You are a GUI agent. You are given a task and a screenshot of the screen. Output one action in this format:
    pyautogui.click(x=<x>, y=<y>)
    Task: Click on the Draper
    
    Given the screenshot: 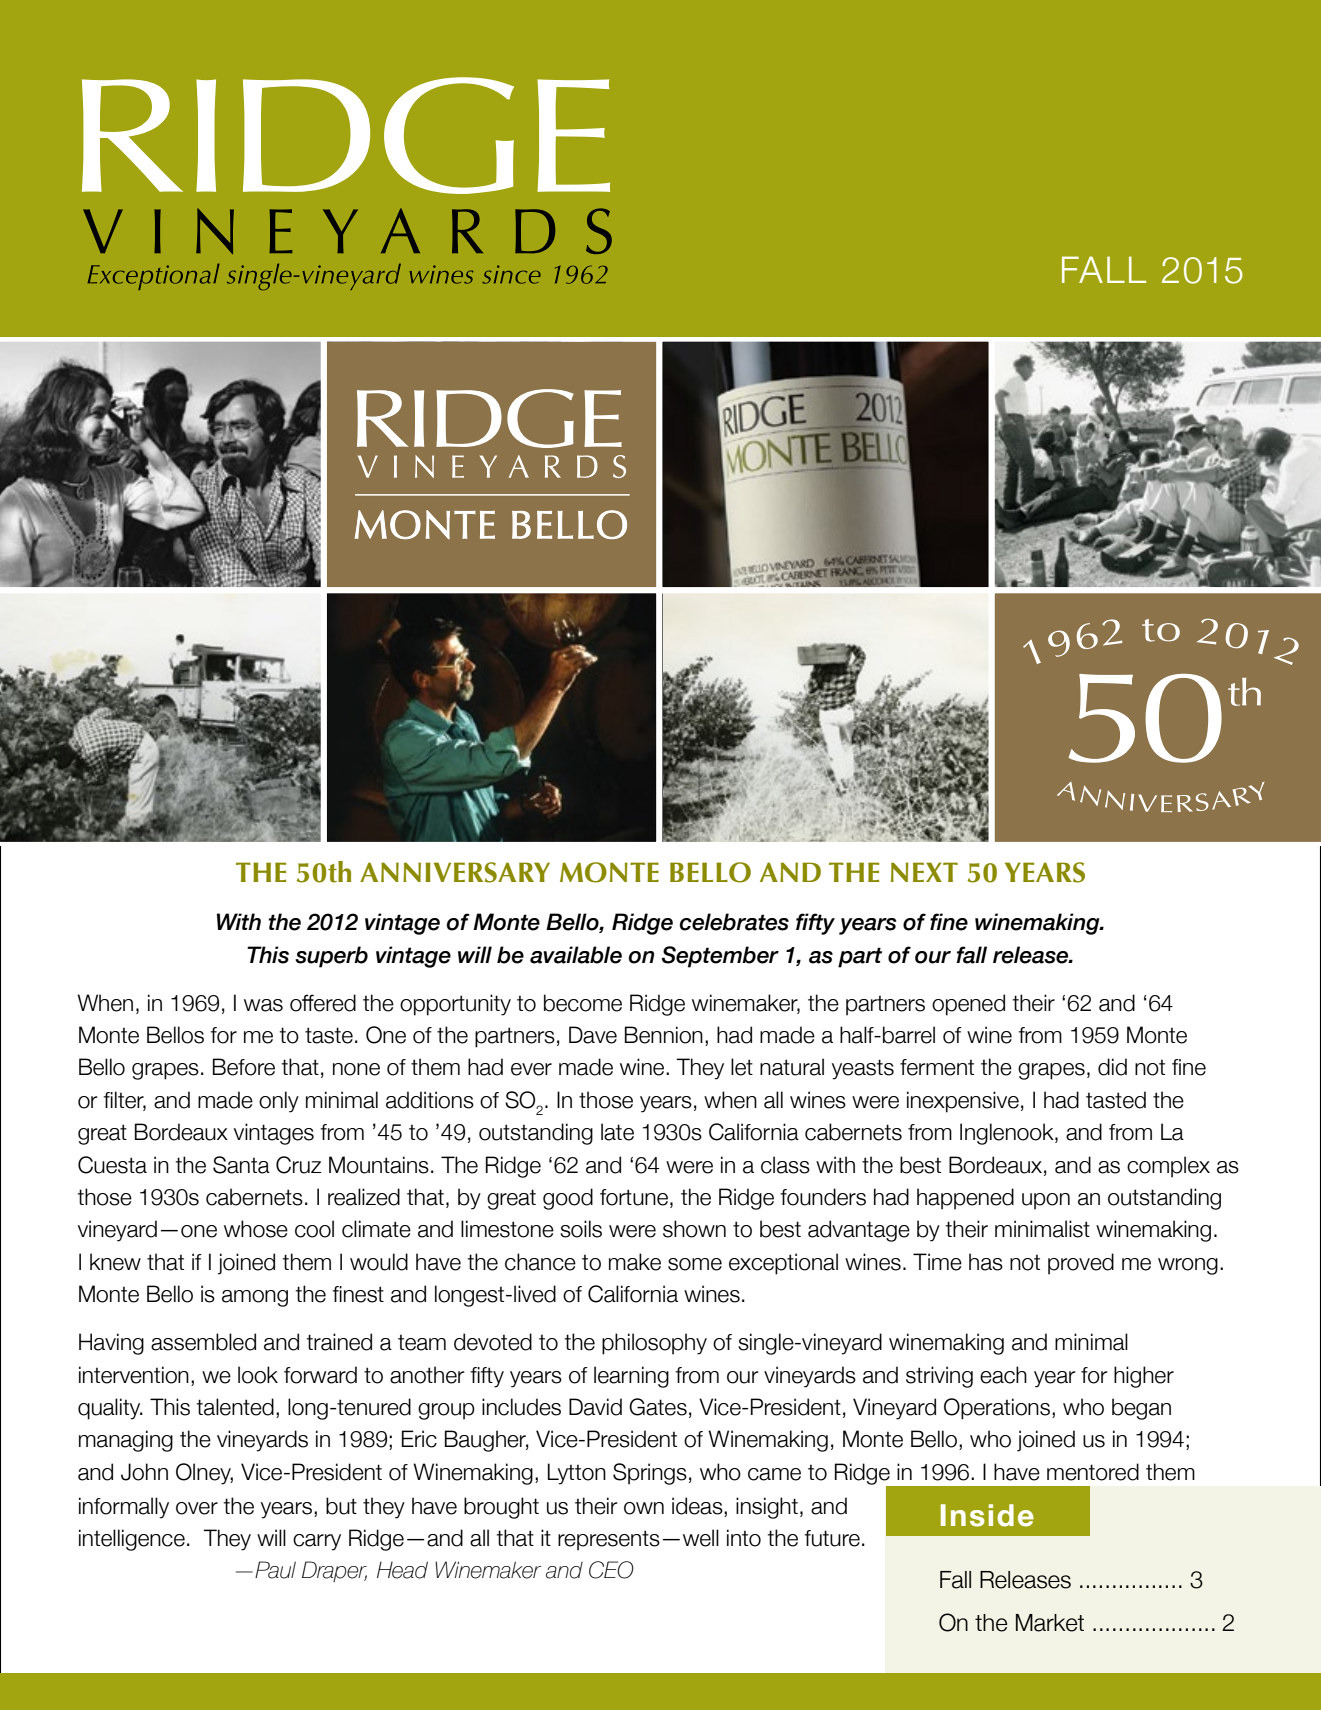 What is the action you would take?
    pyautogui.click(x=334, y=1571)
